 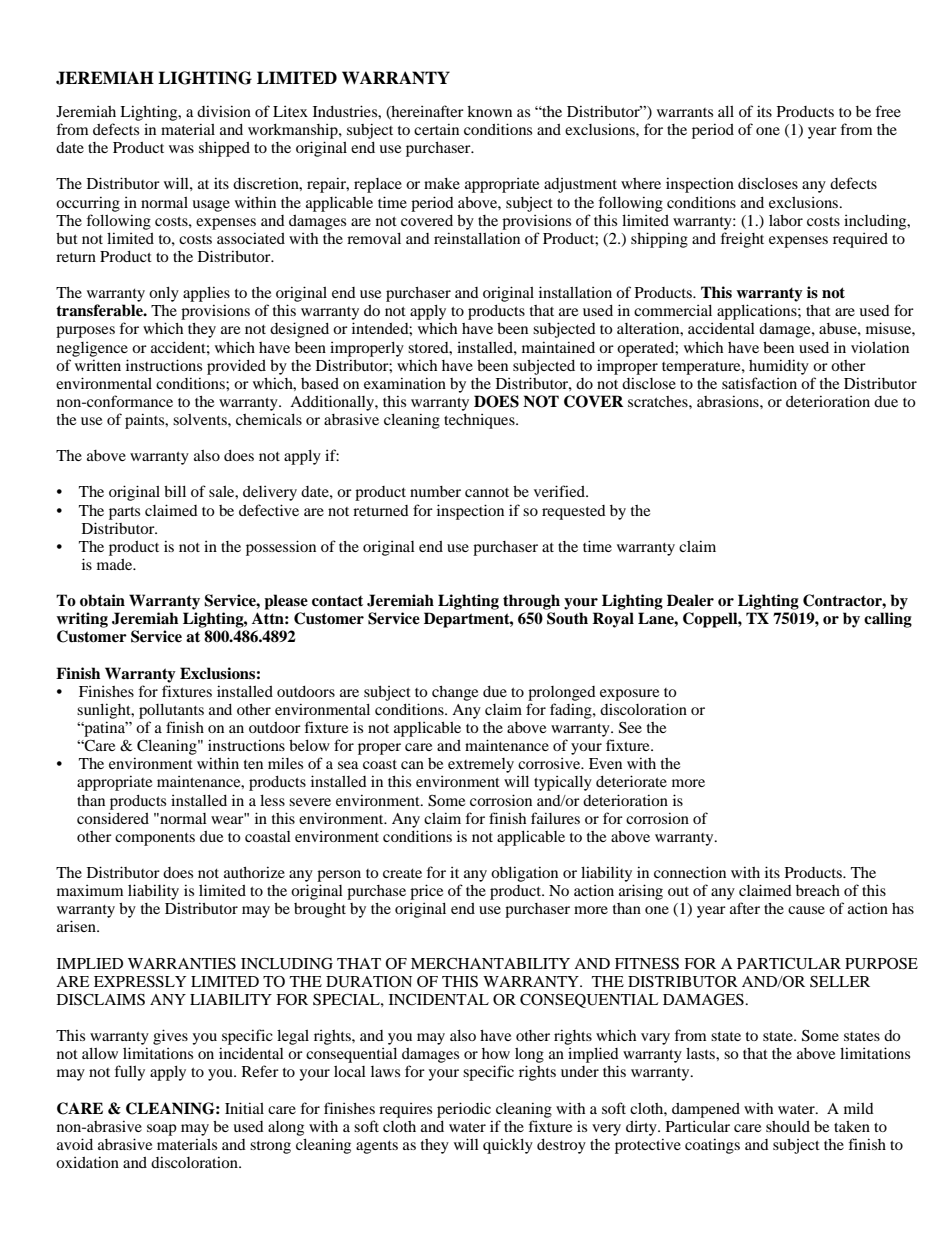 I want to click on extremely, so click(x=481, y=765).
